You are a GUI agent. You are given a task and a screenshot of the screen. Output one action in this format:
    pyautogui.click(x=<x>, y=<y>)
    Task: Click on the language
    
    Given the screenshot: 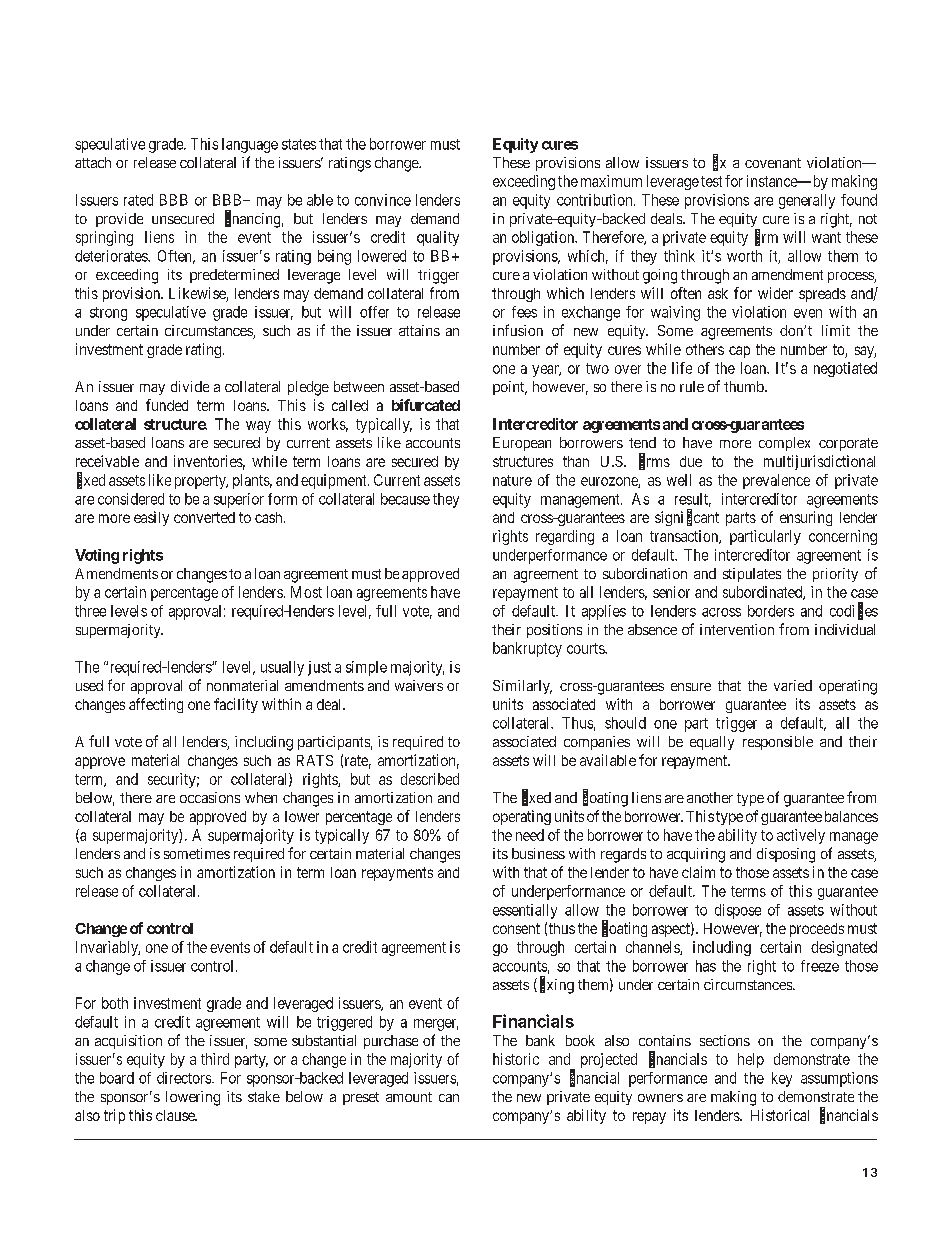 What is the action you would take?
    pyautogui.click(x=250, y=145)
